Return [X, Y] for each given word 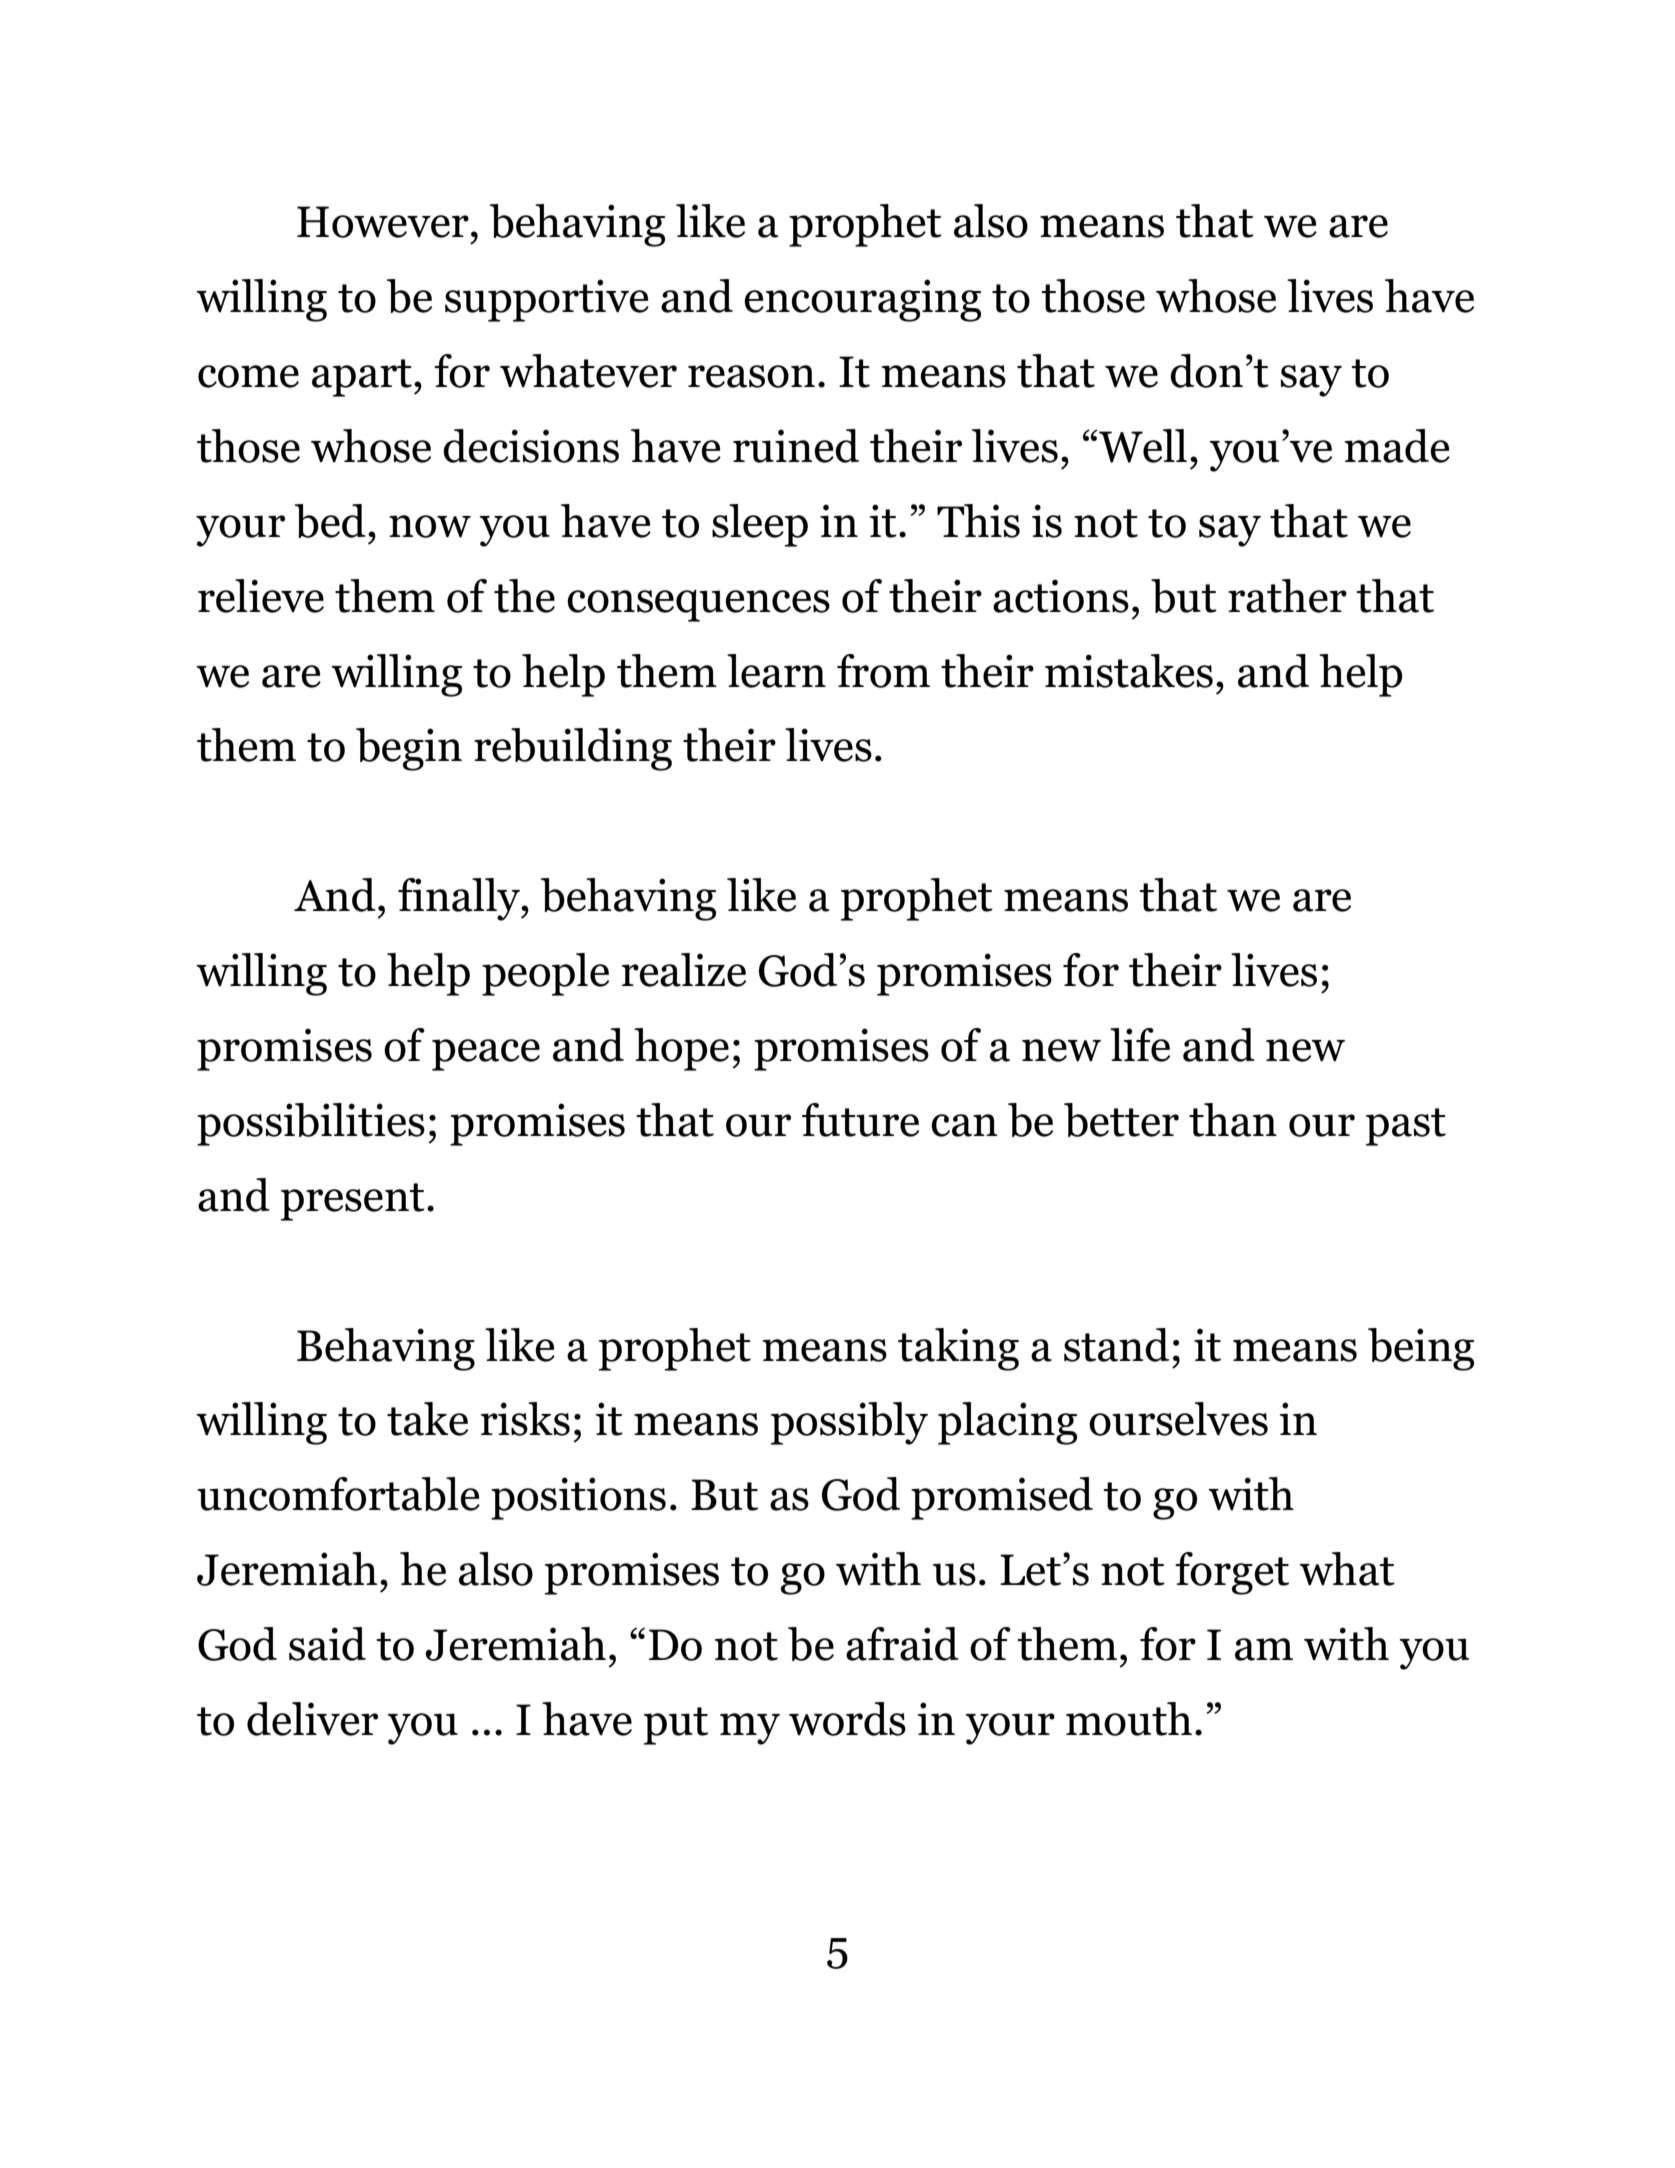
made [1397, 446]
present [353, 1202]
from [883, 671]
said [327, 1644]
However [383, 222]
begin [409, 749]
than [1233, 1120]
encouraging [862, 300]
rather [1287, 596]
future [860, 1120]
